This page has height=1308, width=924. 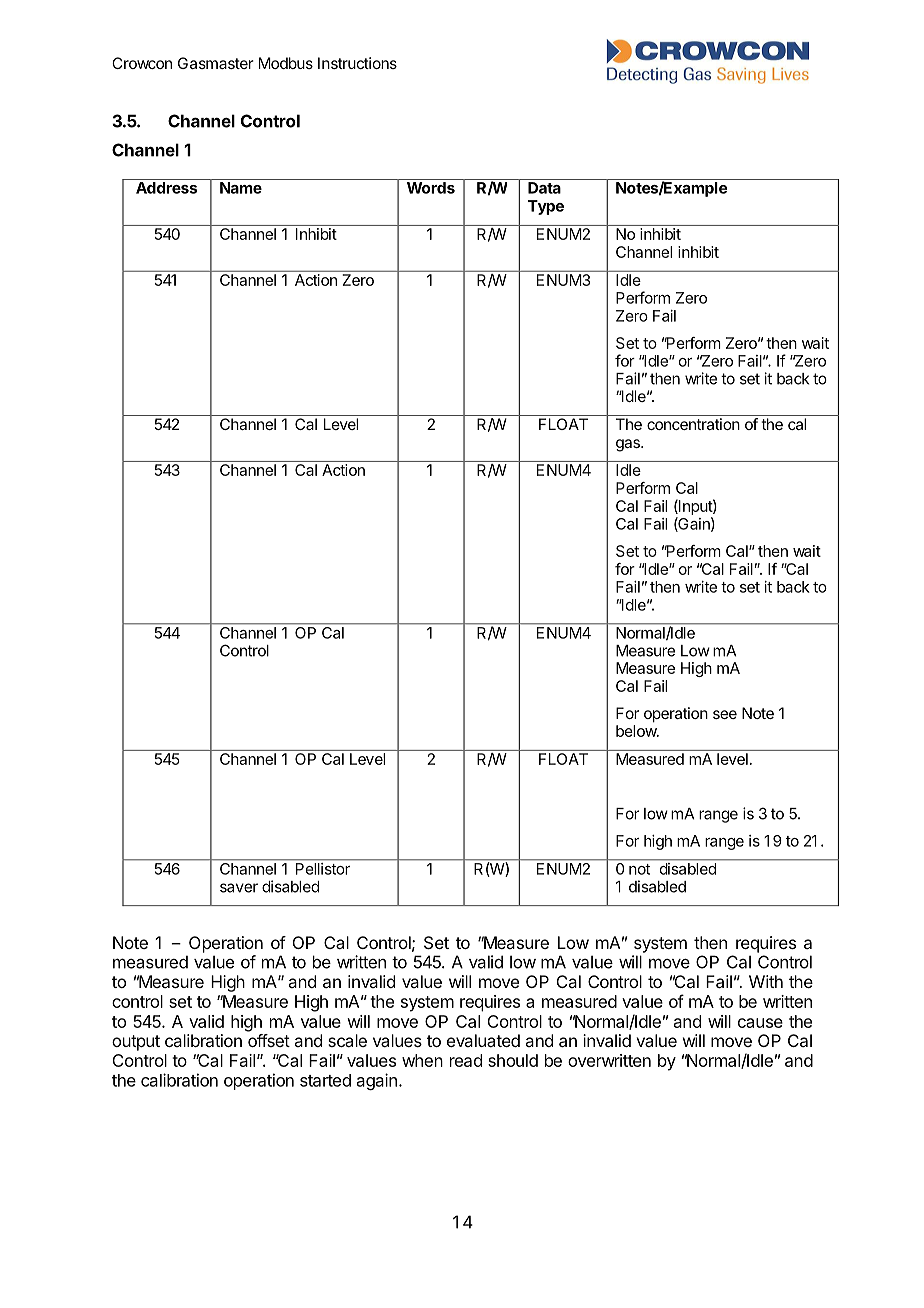 What do you see at coordinates (483, 1040) in the page?
I see `evaluated` at bounding box center [483, 1040].
